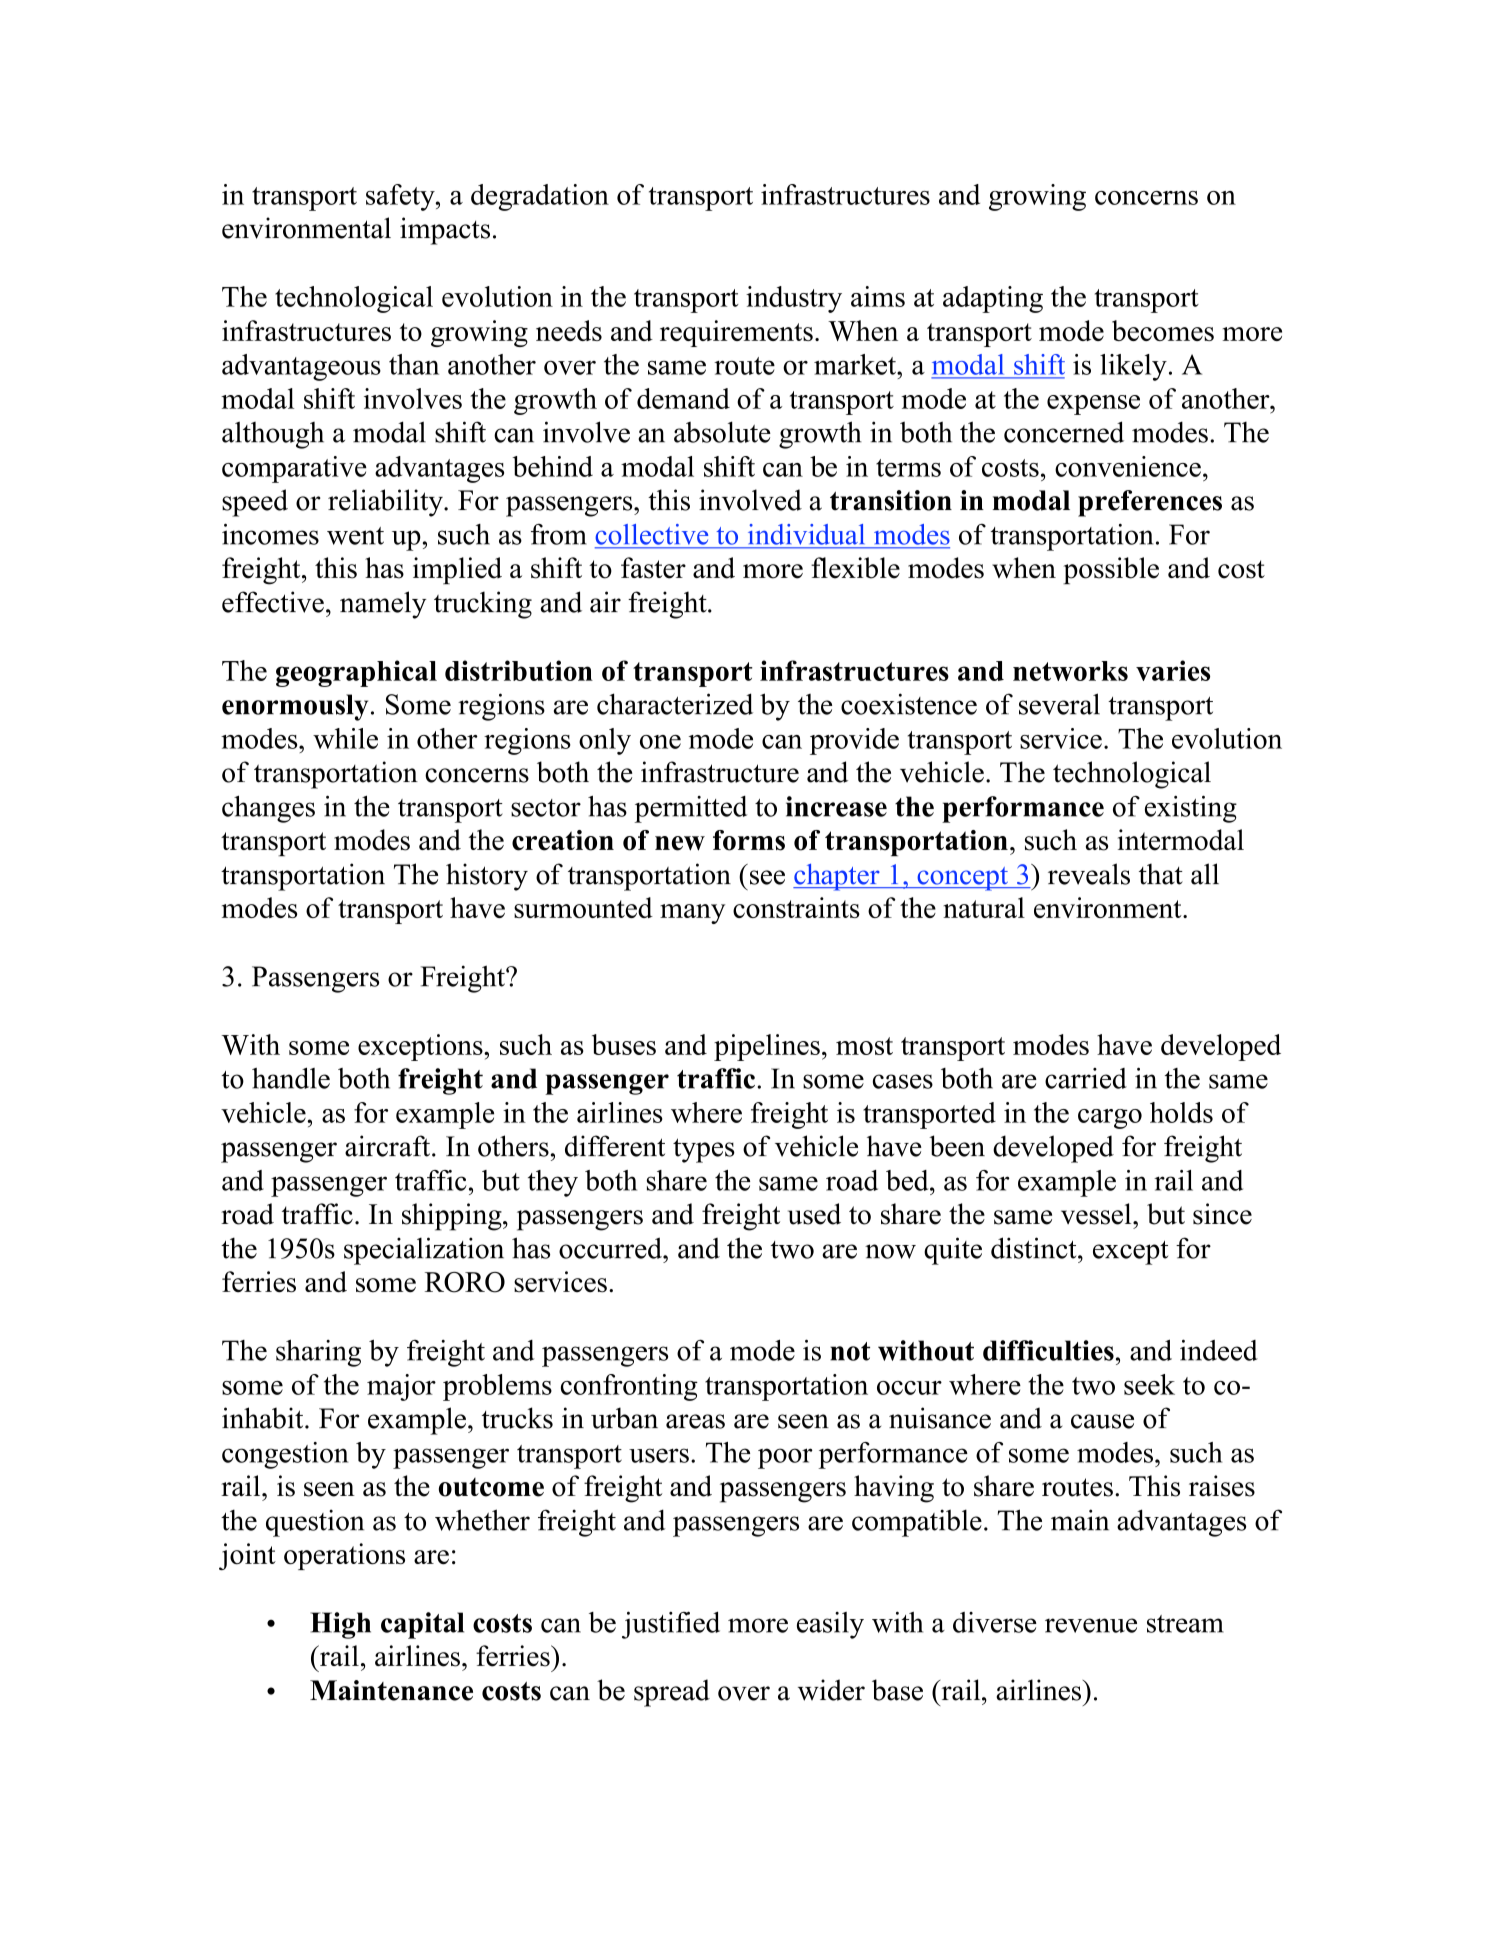 The height and width of the image is (1947, 1504). Describe the element at coordinates (1163, 330) in the image. I see `becomes` at that location.
